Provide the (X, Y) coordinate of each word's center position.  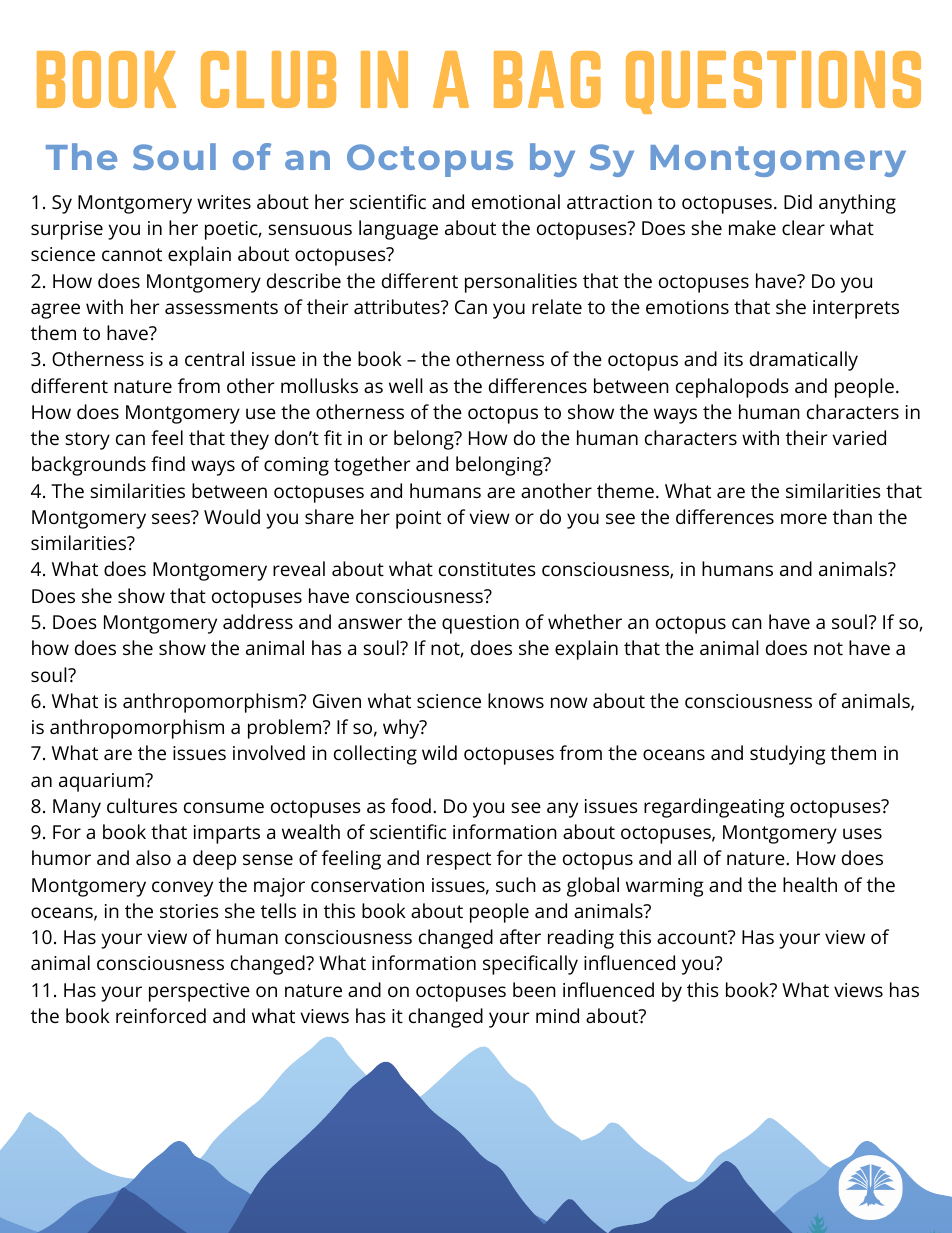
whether (585, 621)
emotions (687, 307)
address (258, 621)
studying (788, 755)
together (372, 466)
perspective (199, 992)
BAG (547, 79)
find (168, 463)
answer (370, 623)
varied (859, 437)
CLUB (268, 79)
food (411, 805)
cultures (142, 805)
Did (798, 201)
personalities (521, 283)
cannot (132, 254)
